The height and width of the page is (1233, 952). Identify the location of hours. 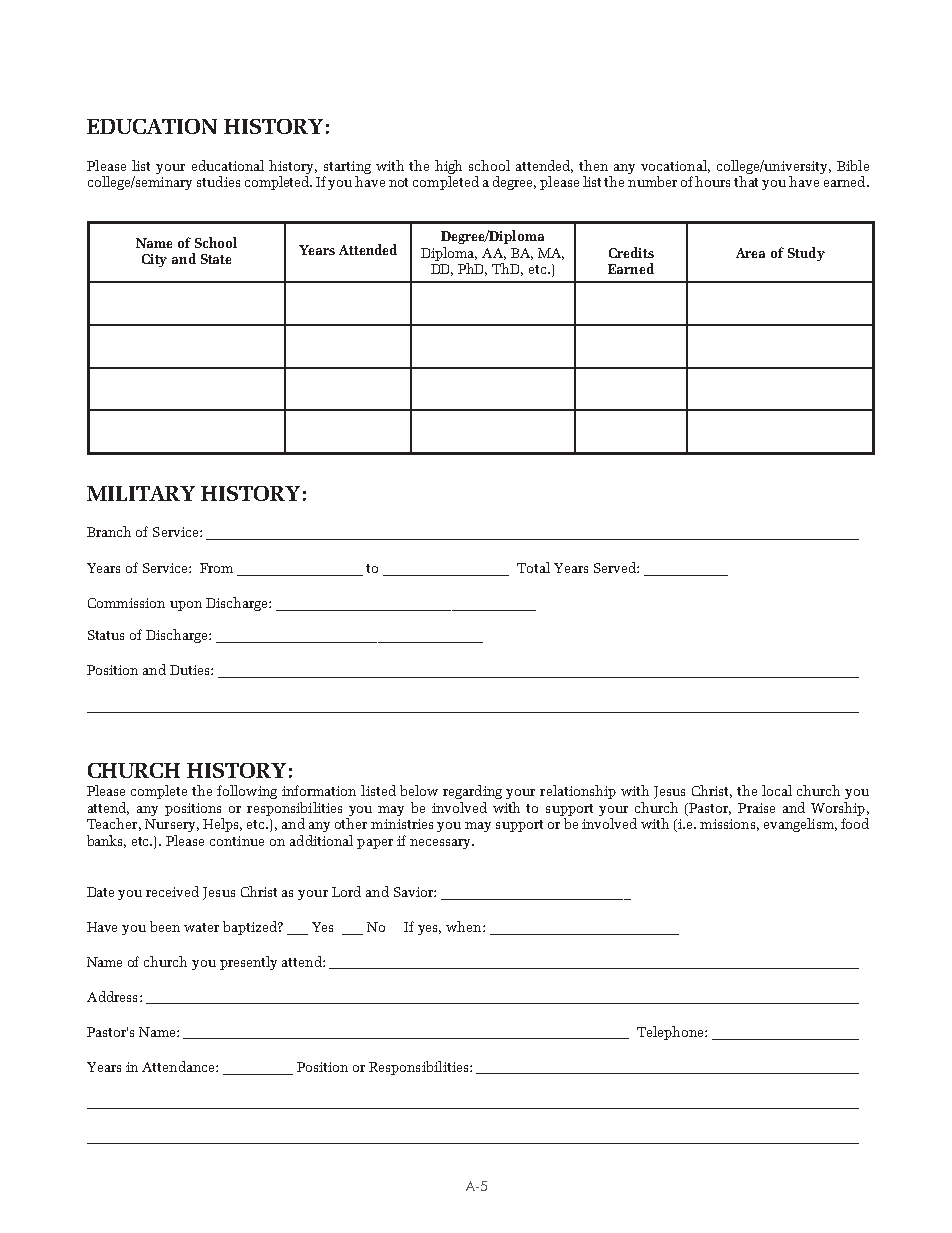
(712, 181).
